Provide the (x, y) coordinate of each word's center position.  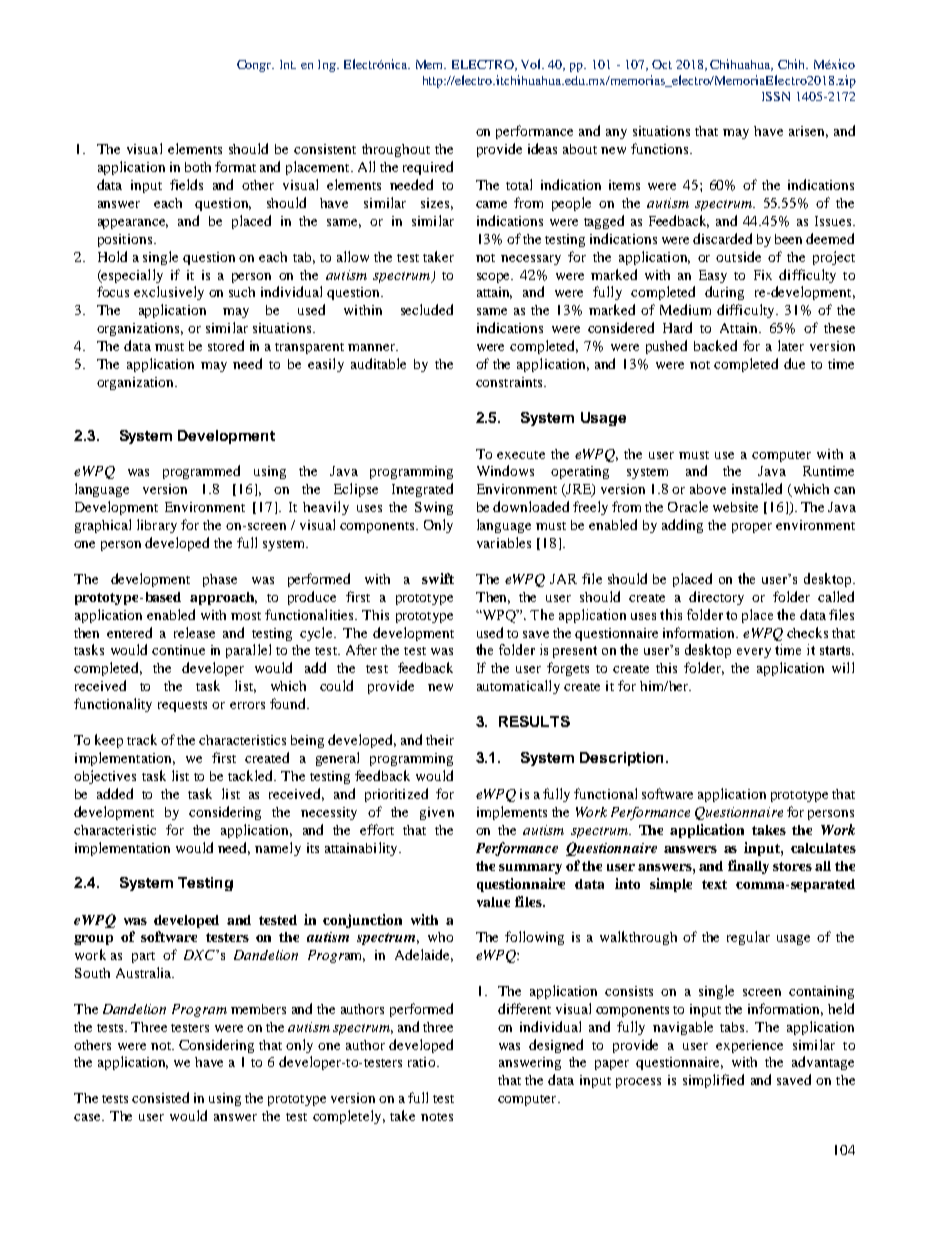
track (142, 739)
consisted (160, 1097)
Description (621, 759)
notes (437, 1117)
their (440, 740)
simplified (713, 1081)
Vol (532, 64)
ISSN (776, 96)
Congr (255, 66)
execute (521, 455)
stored (226, 345)
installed (757, 488)
